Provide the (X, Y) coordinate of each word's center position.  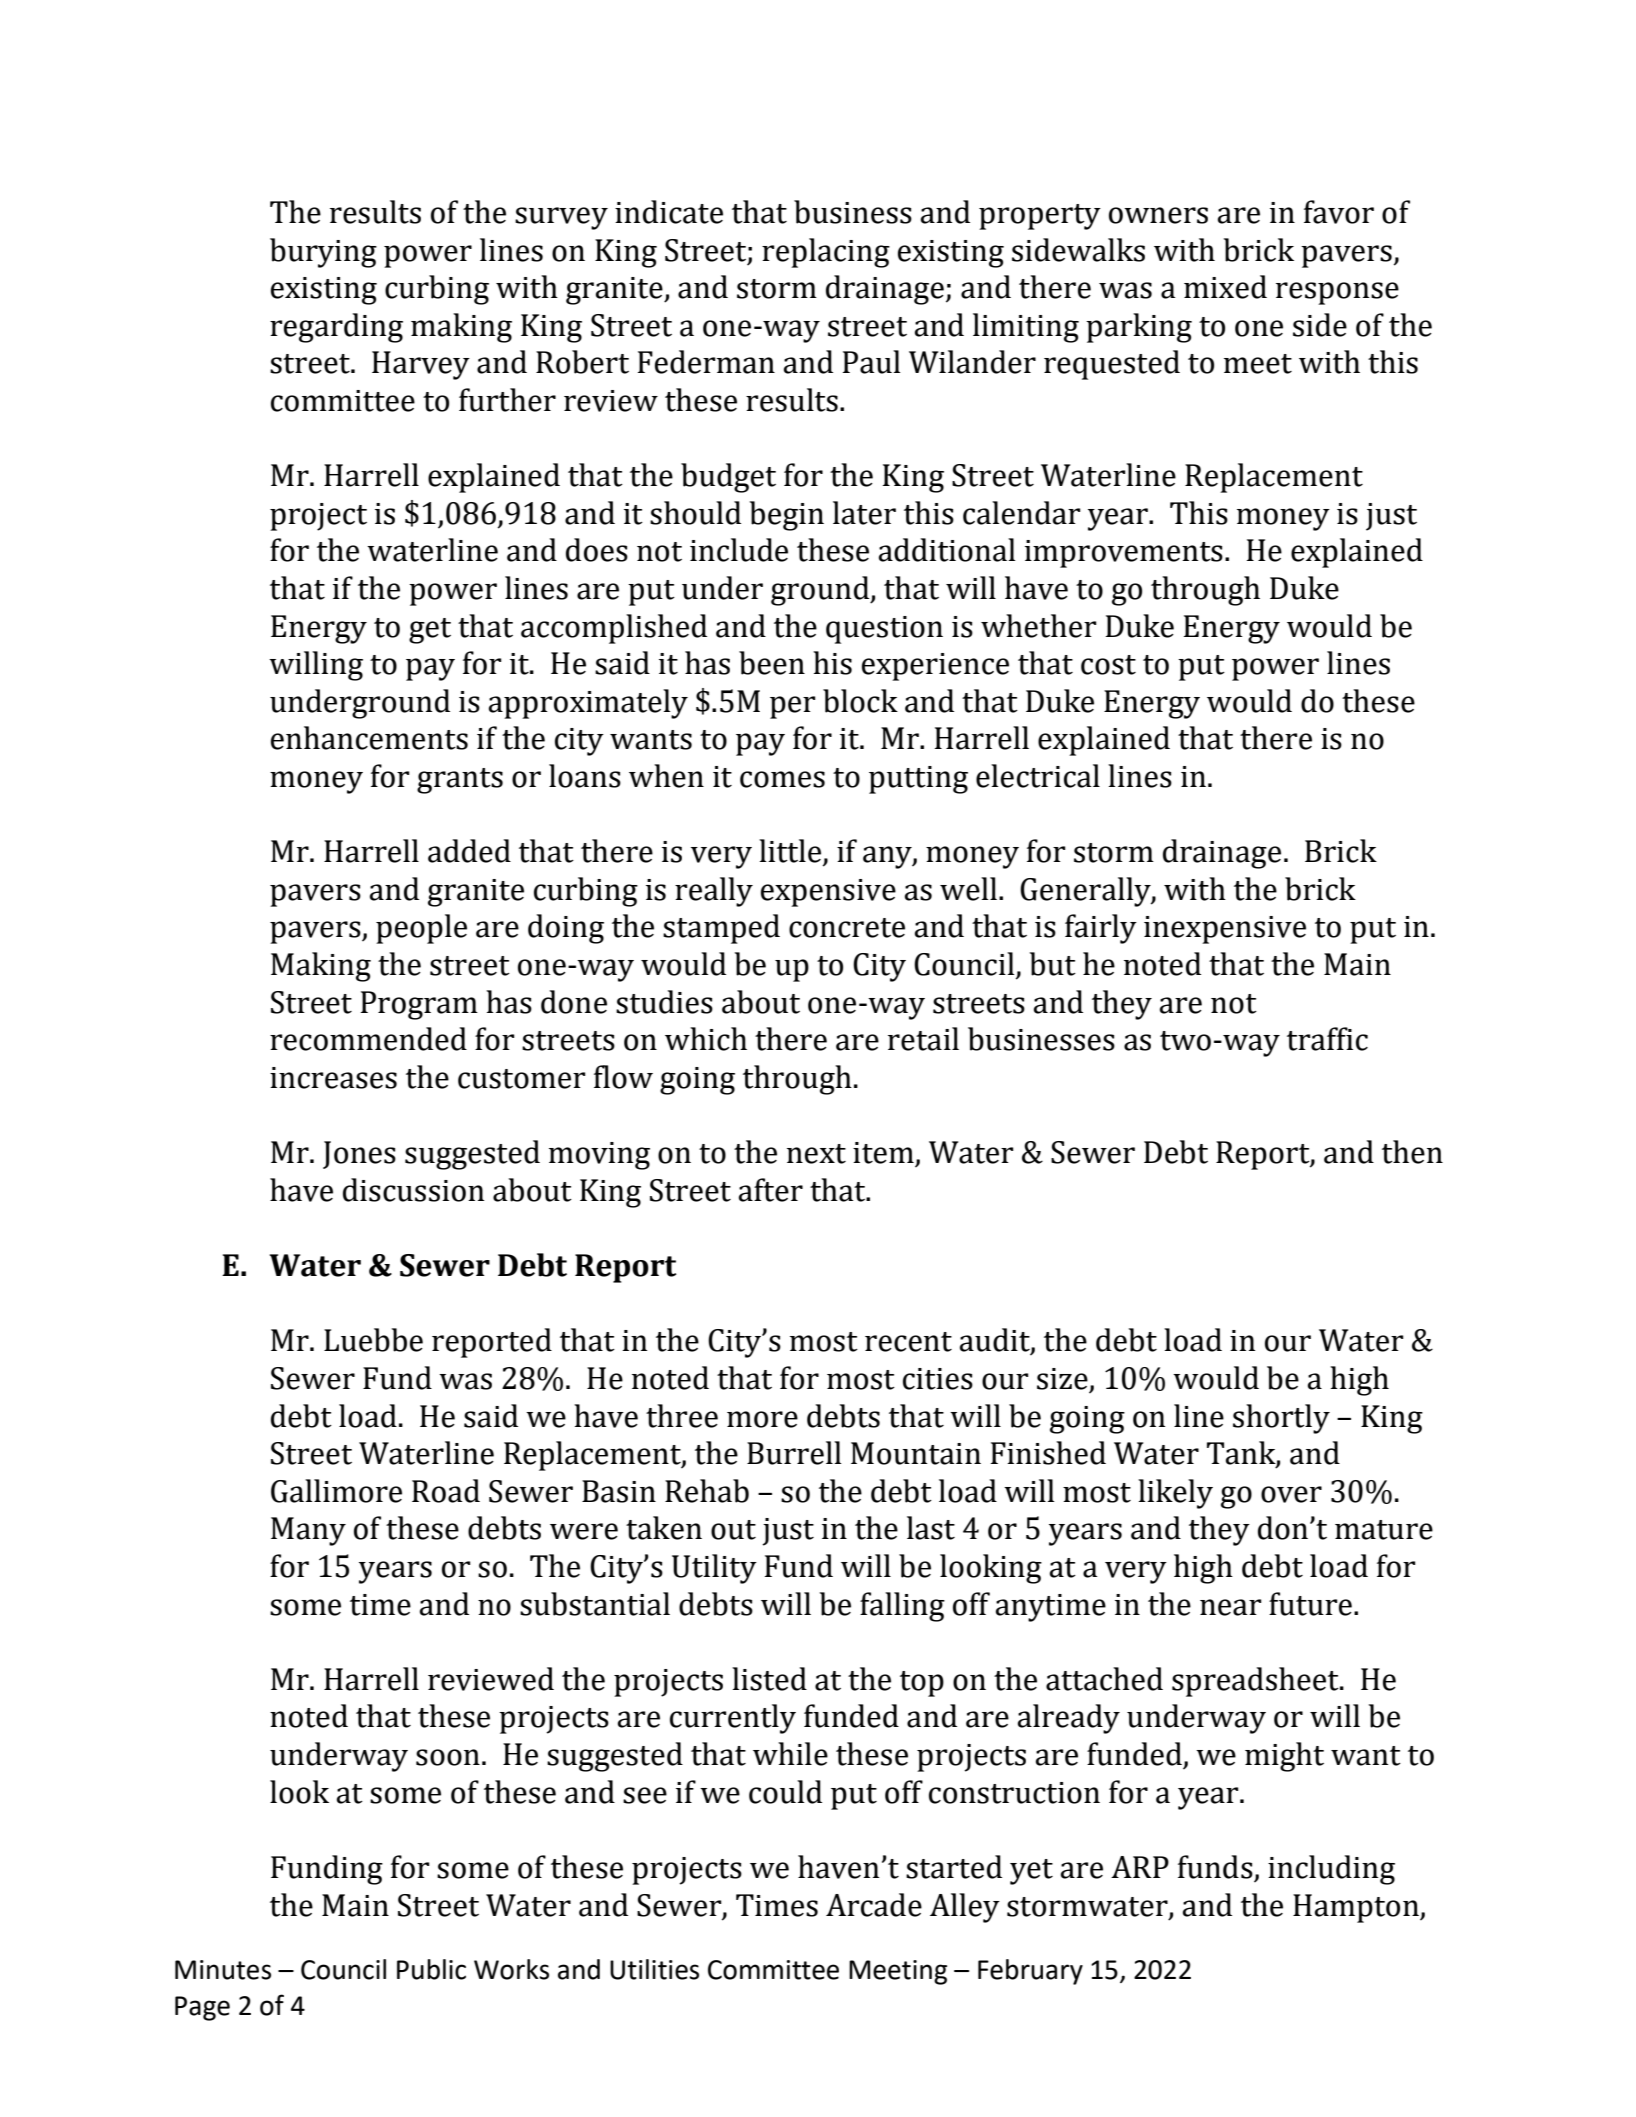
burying (323, 253)
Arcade (874, 1905)
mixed (1225, 287)
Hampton (1357, 1908)
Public (431, 1969)
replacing (826, 253)
